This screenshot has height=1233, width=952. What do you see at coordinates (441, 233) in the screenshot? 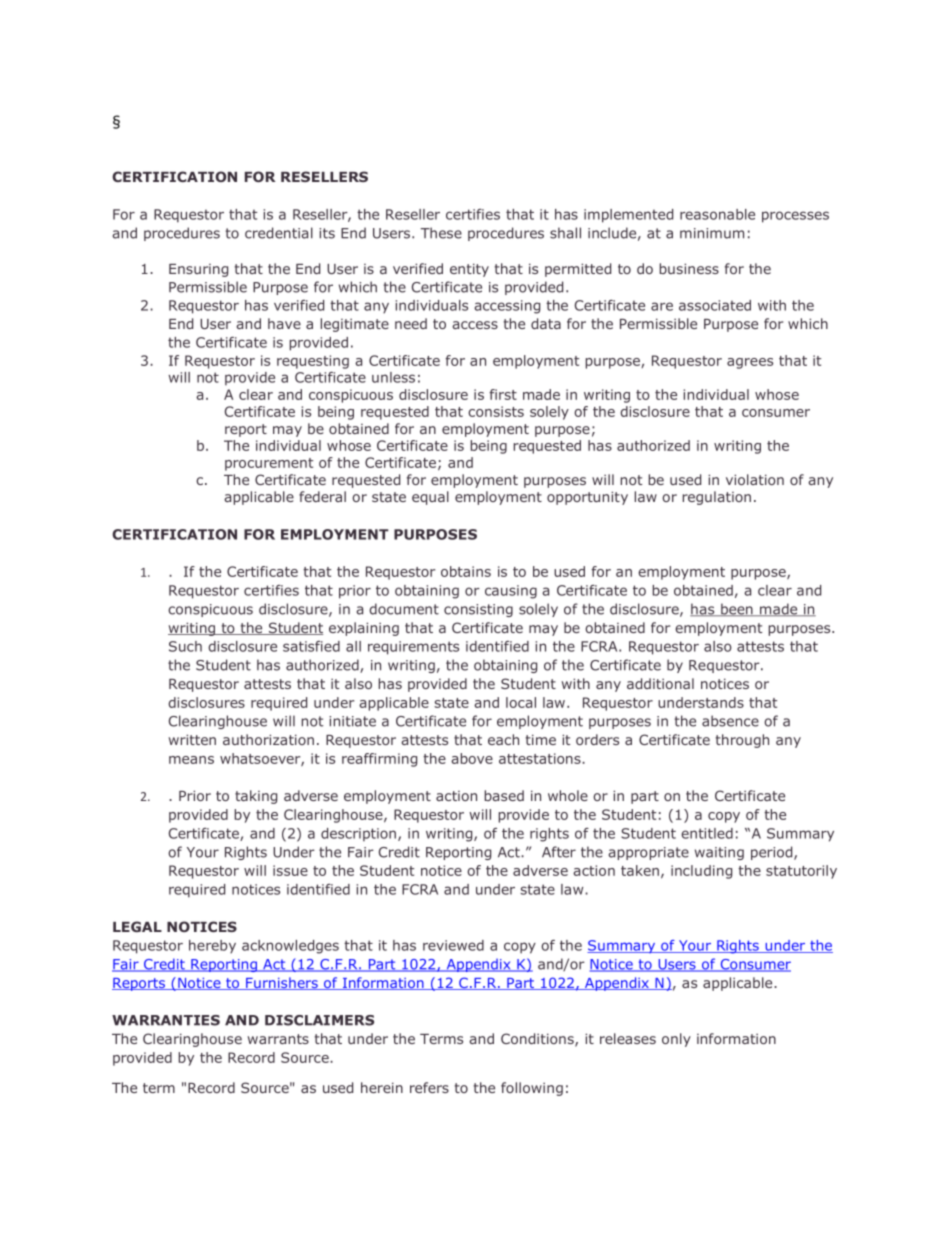
I see `These` at bounding box center [441, 233].
